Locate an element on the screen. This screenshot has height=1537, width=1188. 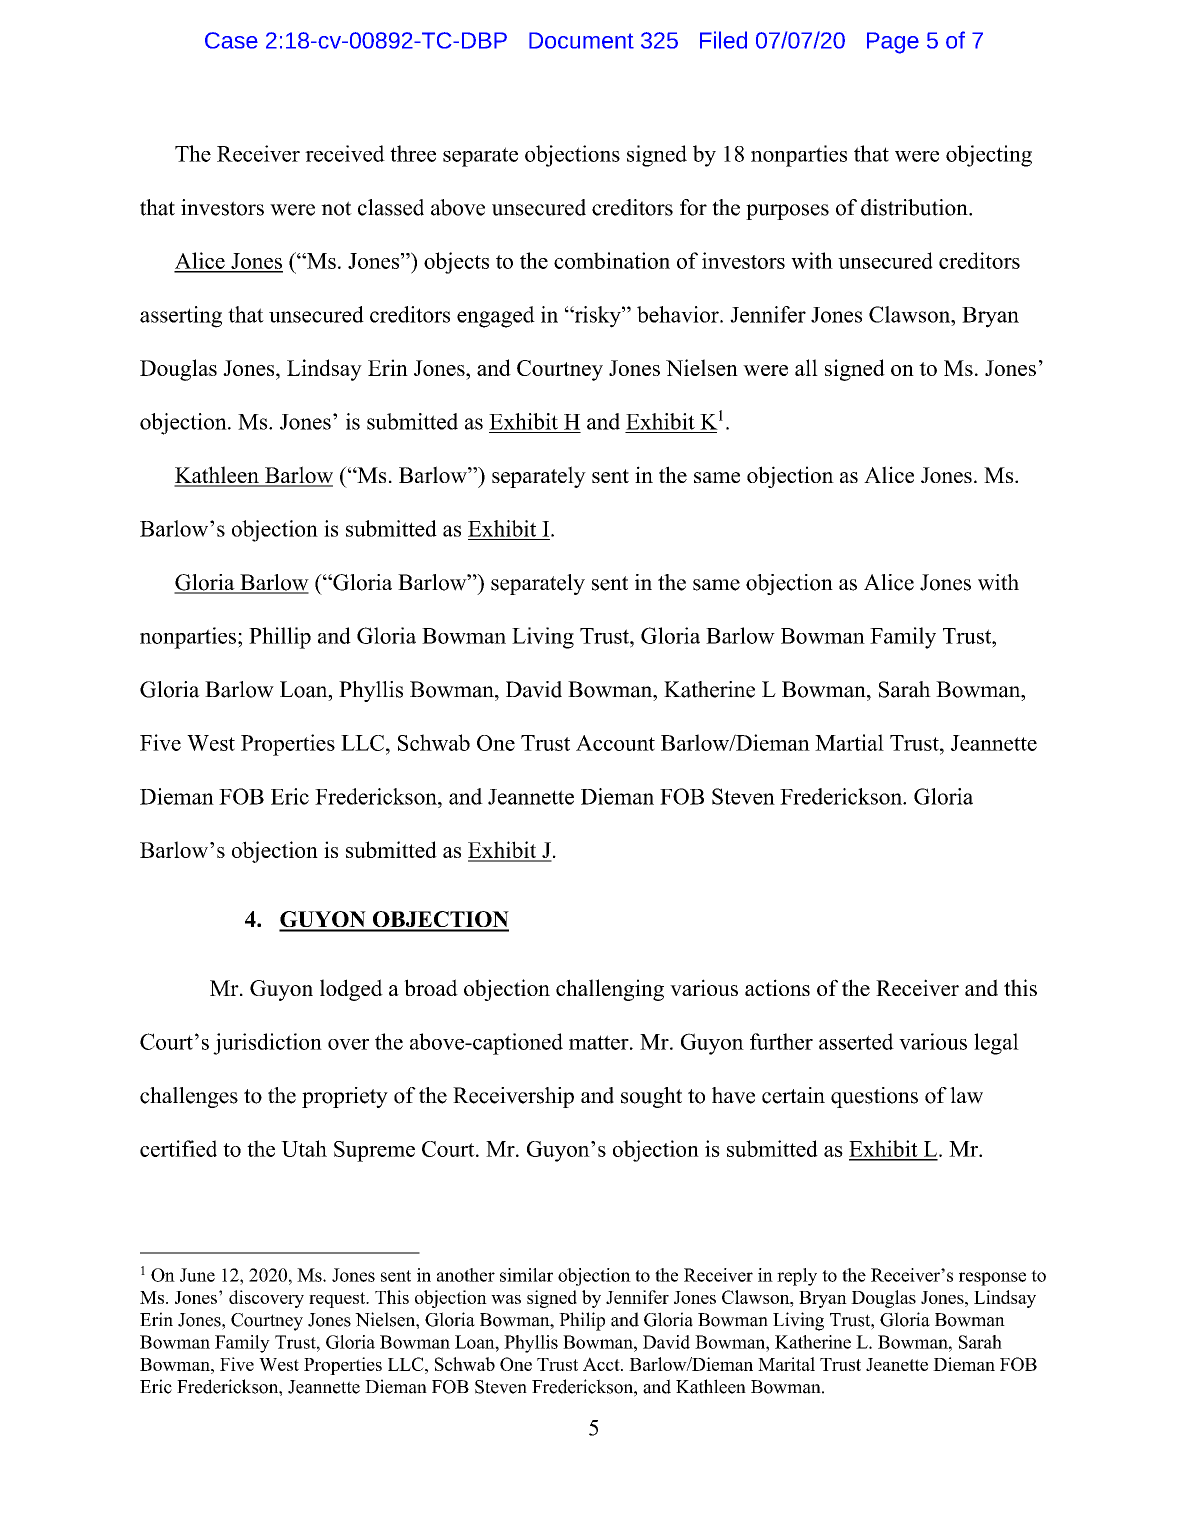
Philip is located at coordinates (582, 1321).
